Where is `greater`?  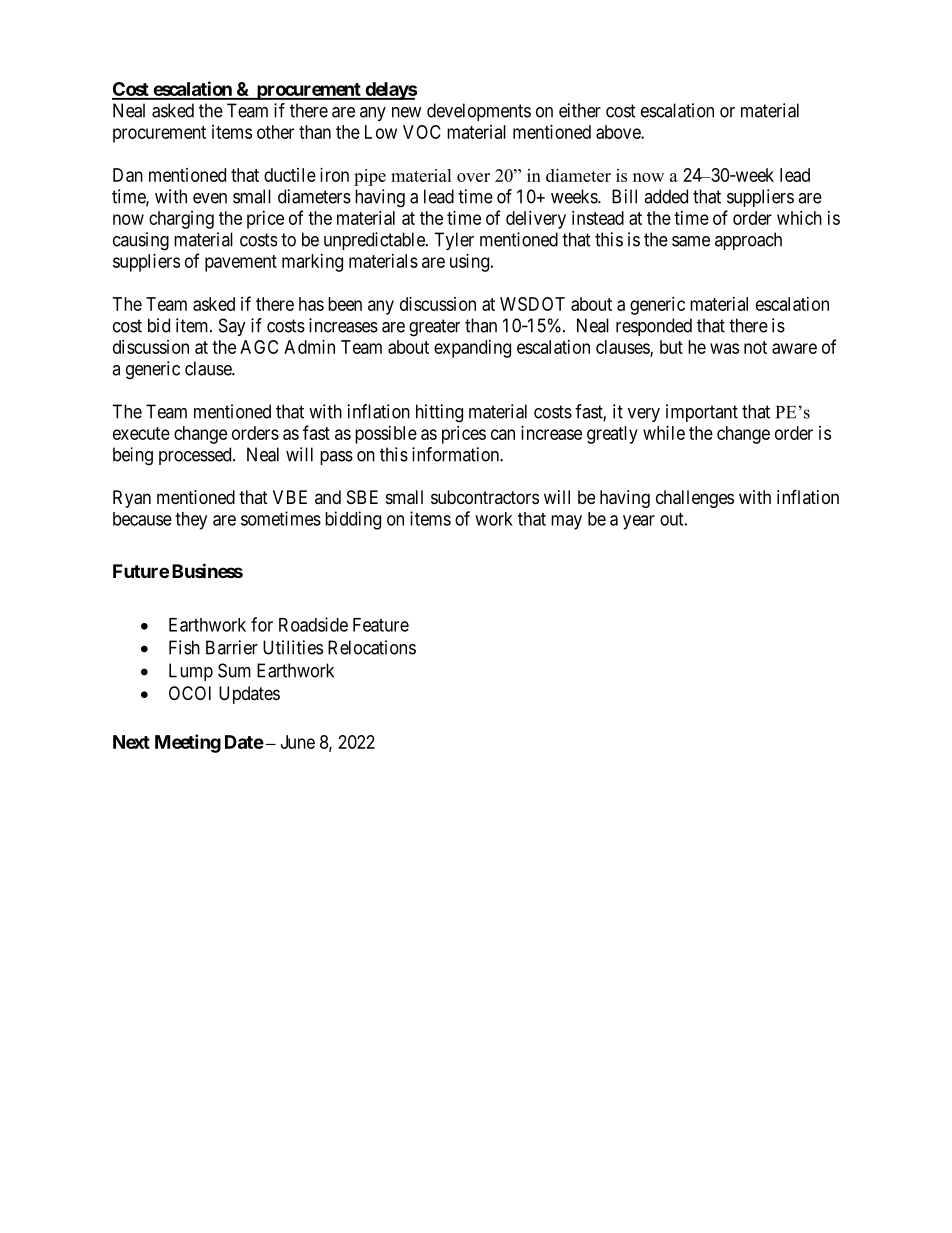 greater is located at coordinates (434, 328).
